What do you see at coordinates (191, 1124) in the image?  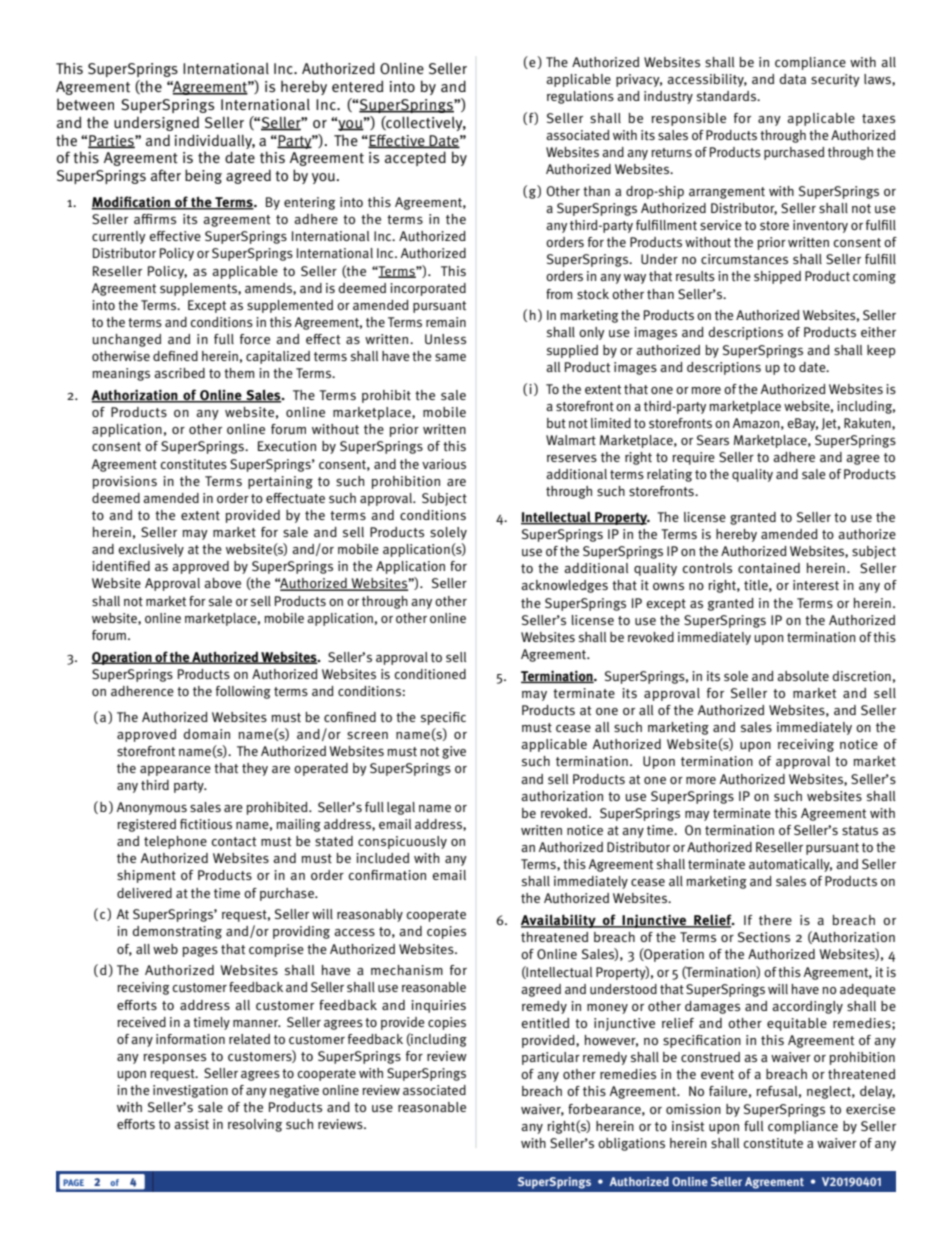 I see `assist` at bounding box center [191, 1124].
